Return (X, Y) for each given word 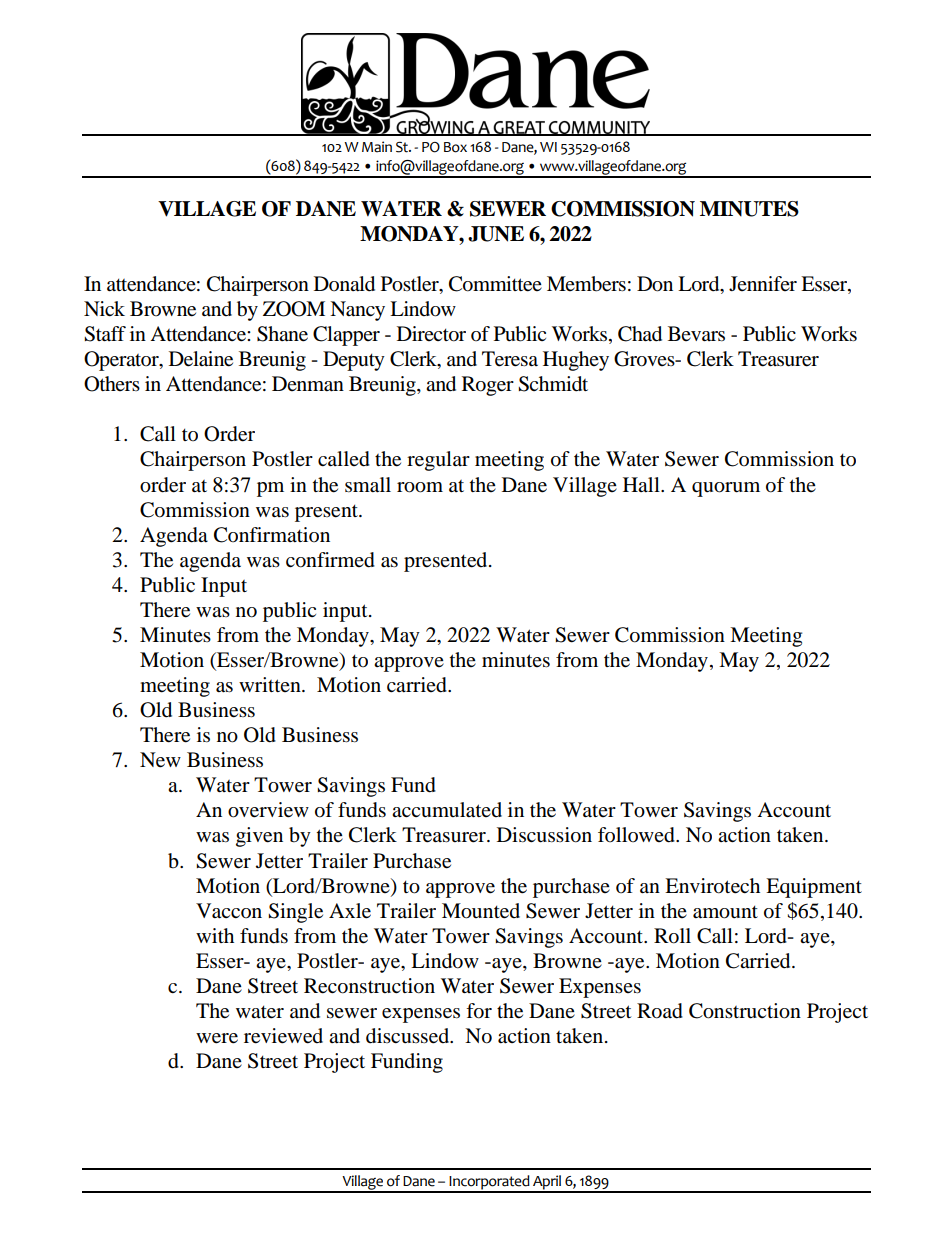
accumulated (447, 810)
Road (660, 1011)
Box (455, 147)
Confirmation (272, 535)
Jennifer (763, 283)
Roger (488, 386)
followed (637, 835)
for (479, 1011)
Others (112, 384)
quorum (726, 489)
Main (377, 147)
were (217, 1038)
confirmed (330, 560)
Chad (640, 334)
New (160, 760)
